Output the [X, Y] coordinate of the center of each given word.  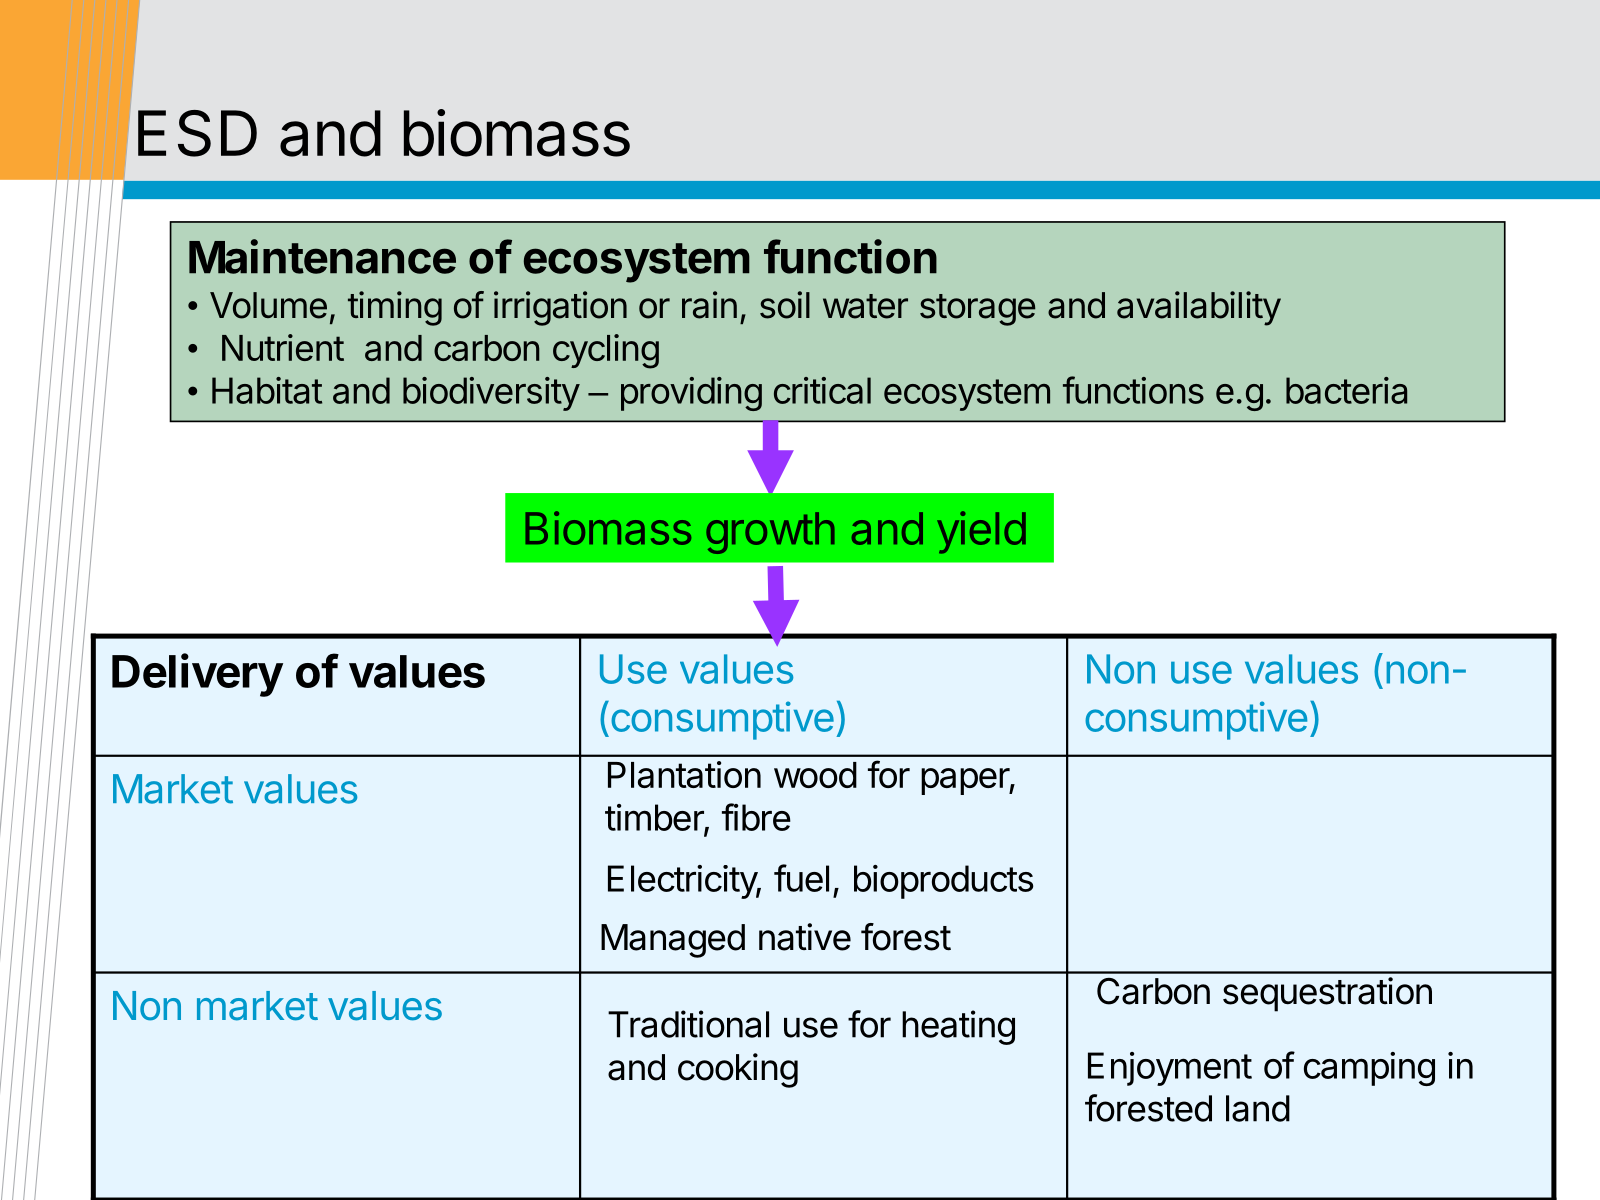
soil [785, 305]
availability [1199, 308]
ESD [197, 133]
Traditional [688, 1024]
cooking [738, 1070]
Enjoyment [1170, 1069]
